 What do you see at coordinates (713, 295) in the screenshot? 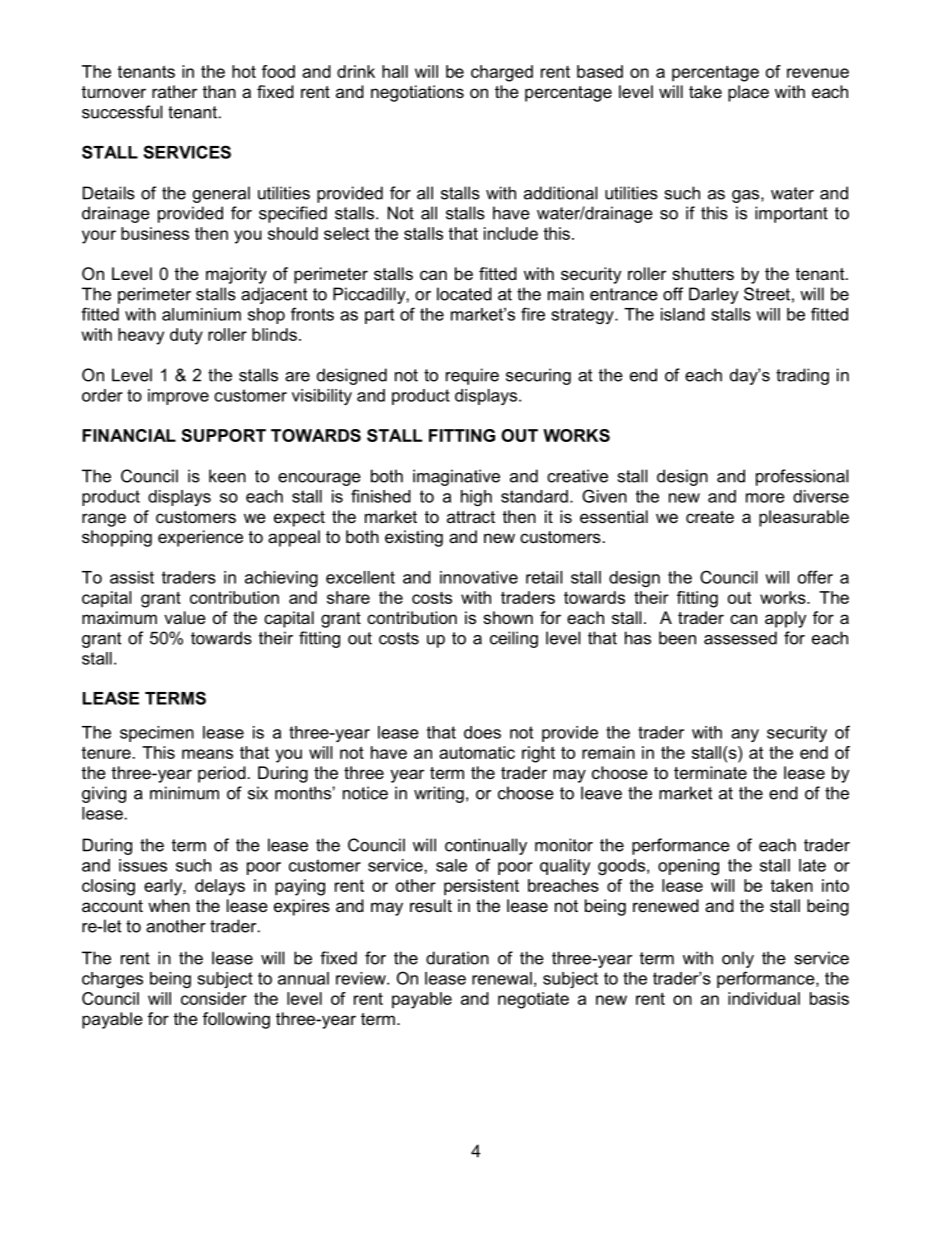
I see `Darley` at bounding box center [713, 295].
